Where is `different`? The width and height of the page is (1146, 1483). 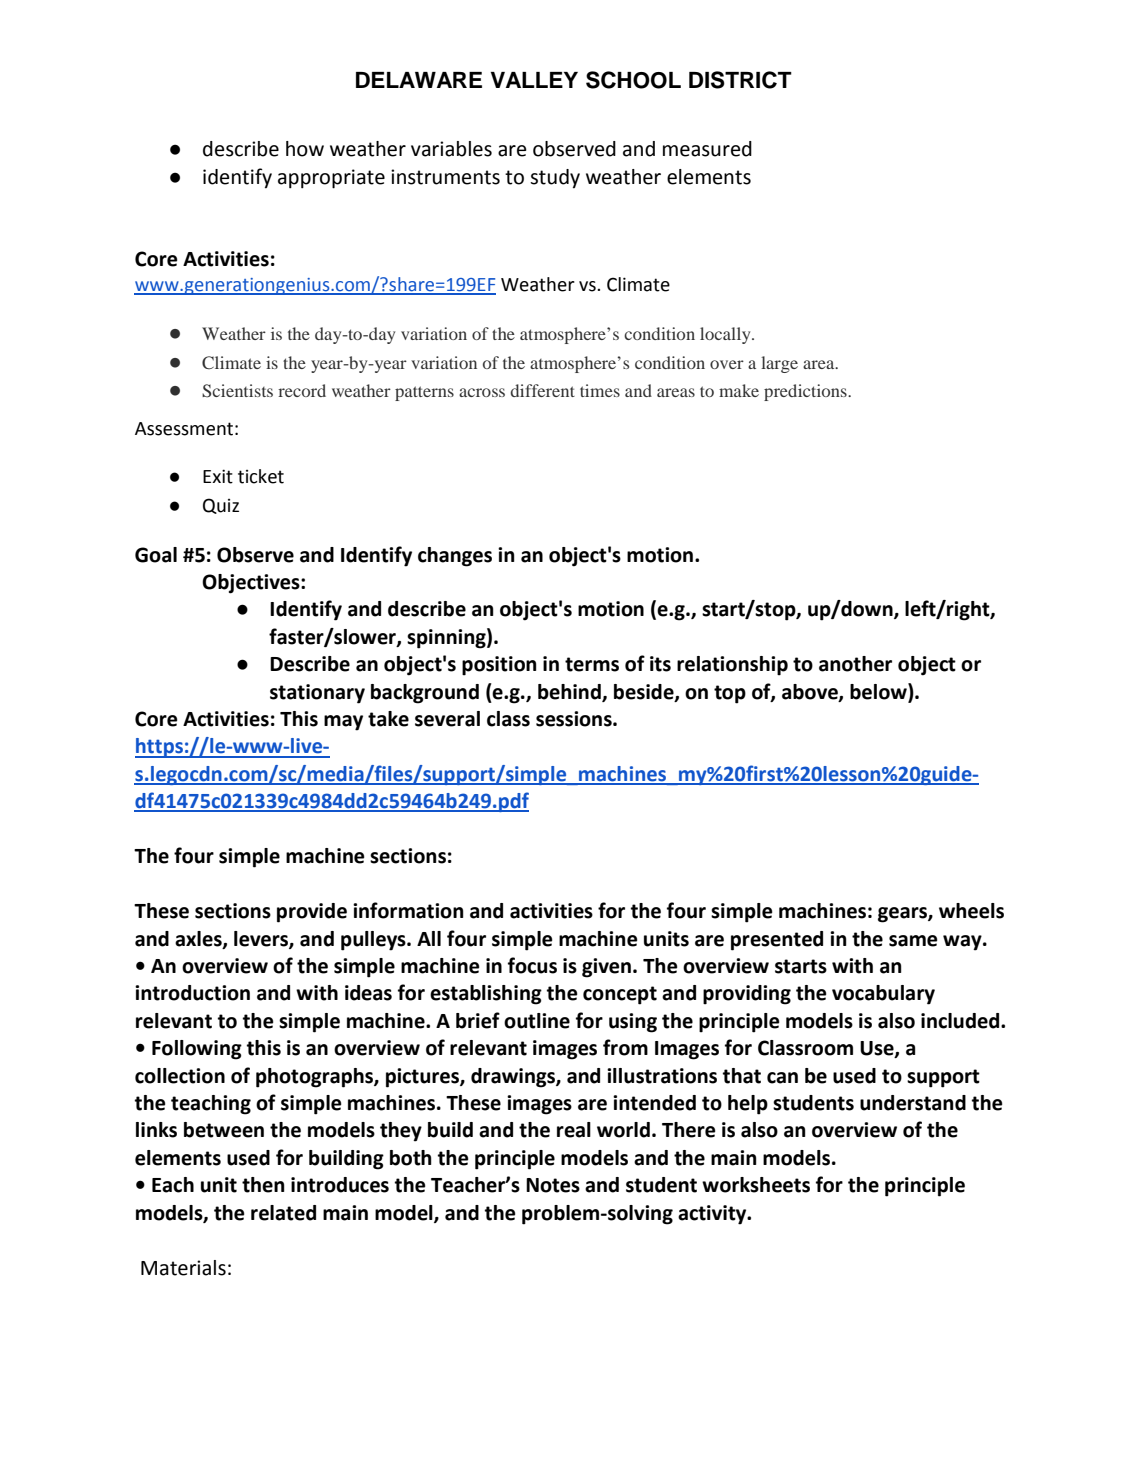 different is located at coordinates (543, 390).
